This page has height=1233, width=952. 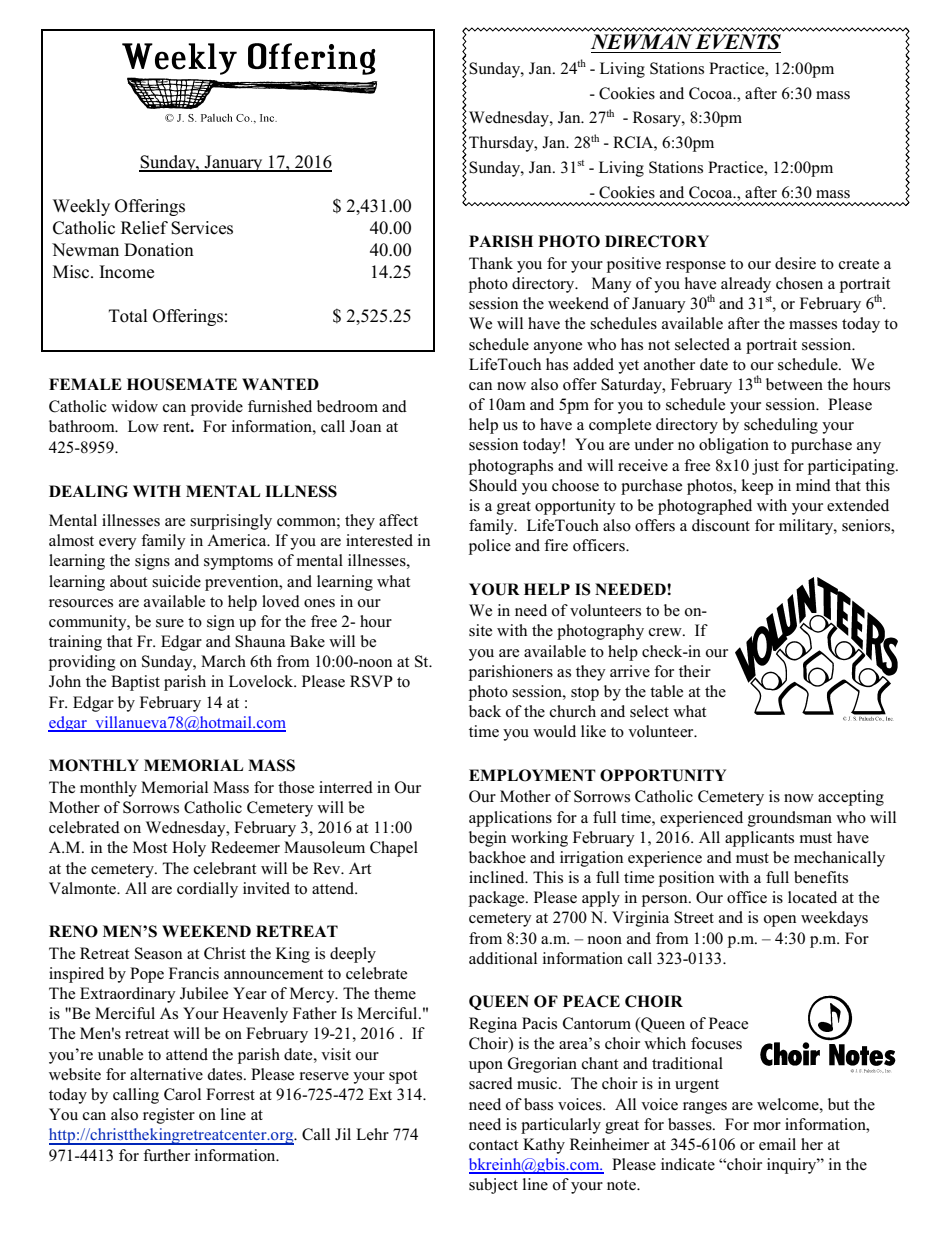 I want to click on applications, so click(x=510, y=819).
